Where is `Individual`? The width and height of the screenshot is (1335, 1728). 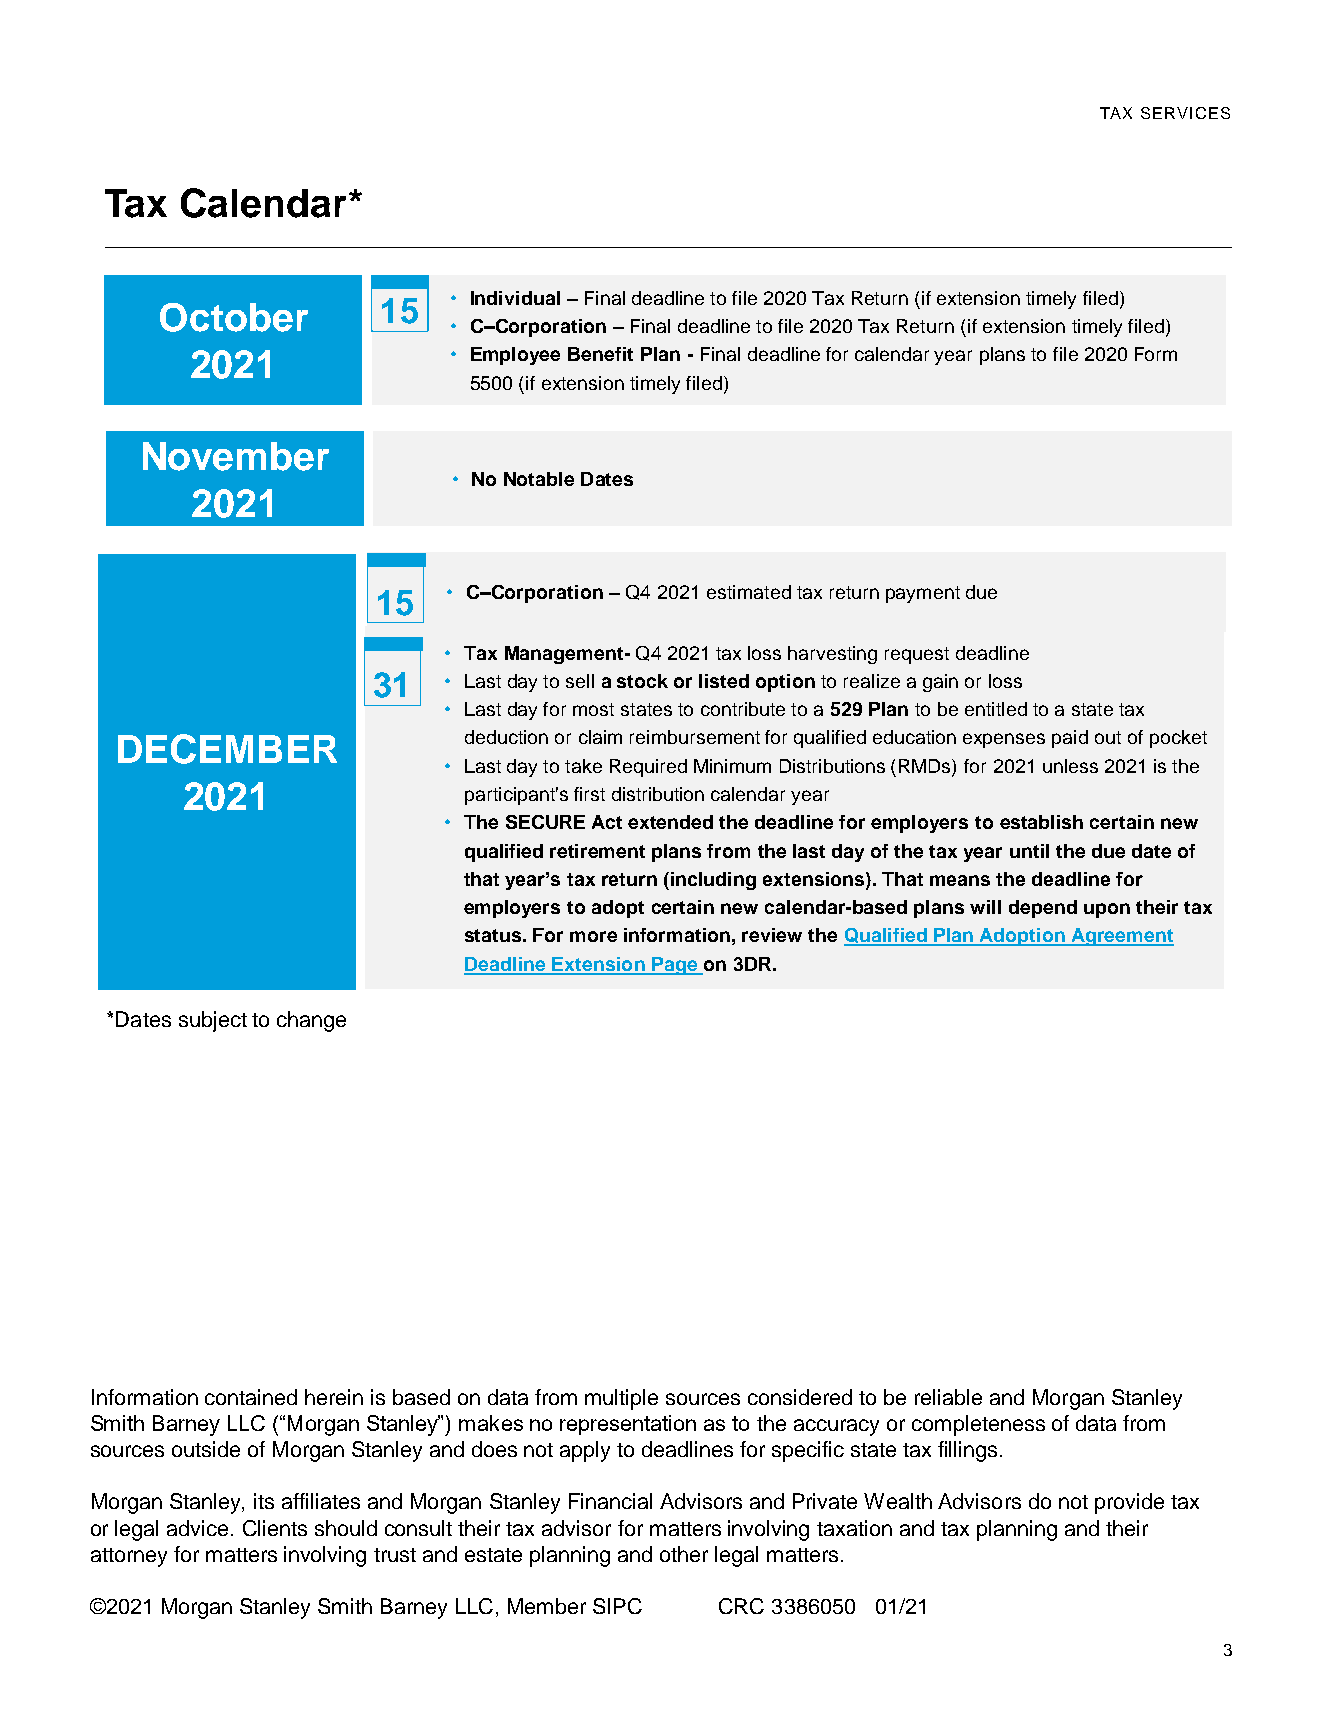
Individual is located at coordinates (515, 298).
